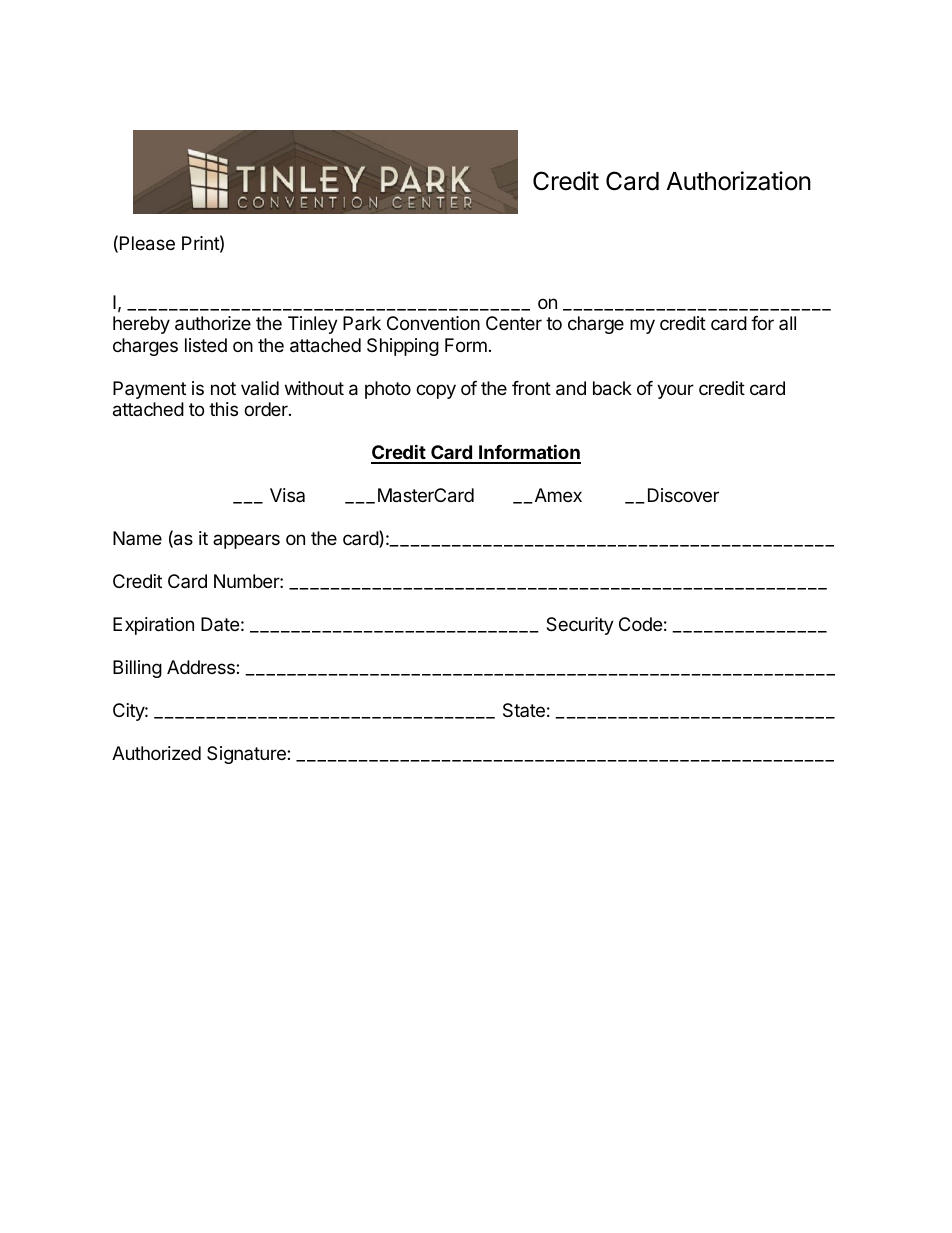 The image size is (952, 1233). I want to click on Code, so click(640, 624).
